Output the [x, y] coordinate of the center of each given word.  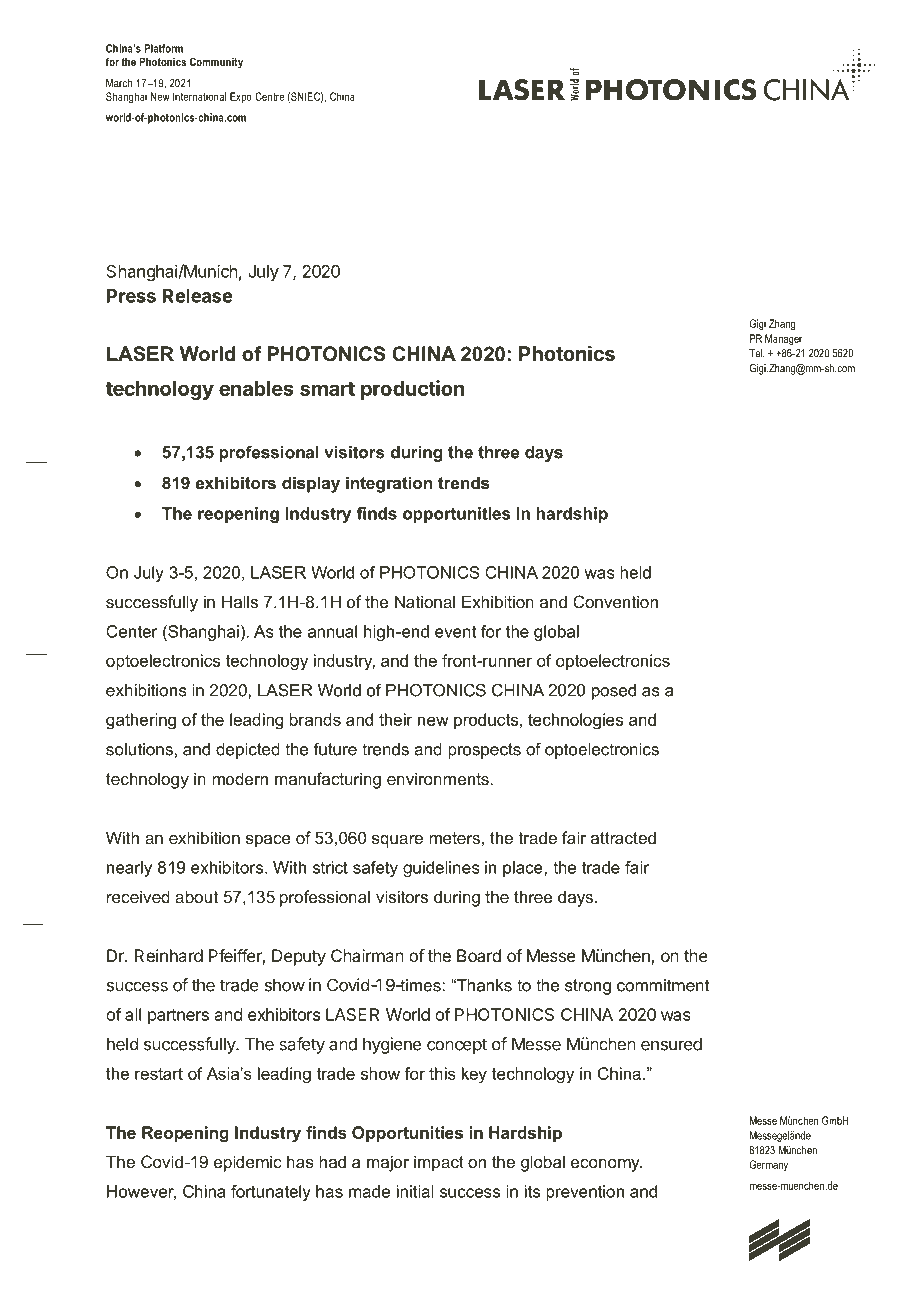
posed [614, 692]
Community [216, 63]
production [413, 390]
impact [439, 1163]
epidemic [248, 1163]
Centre [269, 96]
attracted [623, 837]
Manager [783, 339]
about [196, 896]
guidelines [441, 869]
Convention [615, 601]
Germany [768, 1165]
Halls [240, 601]
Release [198, 296]
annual [332, 631]
